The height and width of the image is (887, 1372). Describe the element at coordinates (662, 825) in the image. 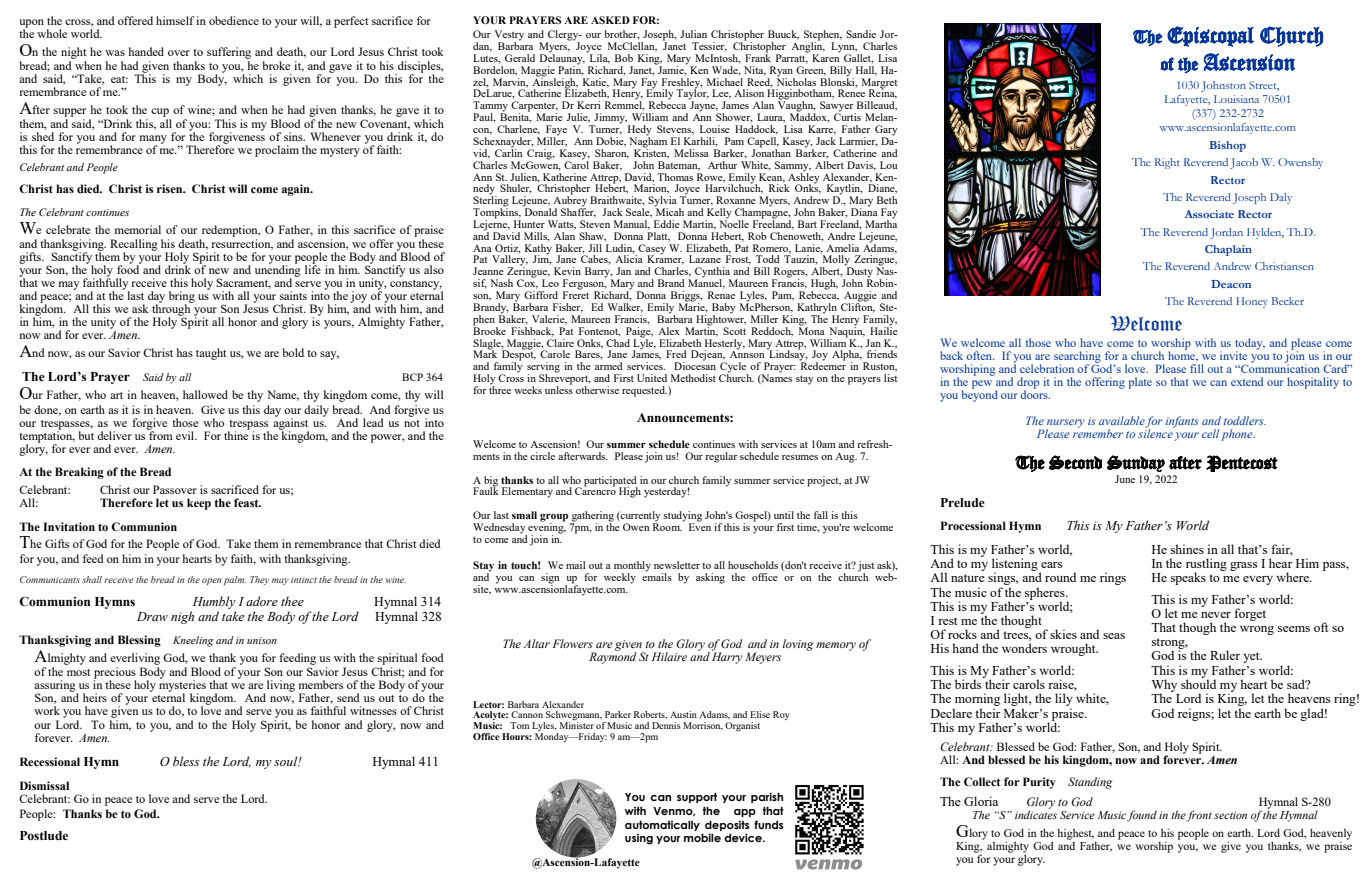

I see `automatically` at that location.
